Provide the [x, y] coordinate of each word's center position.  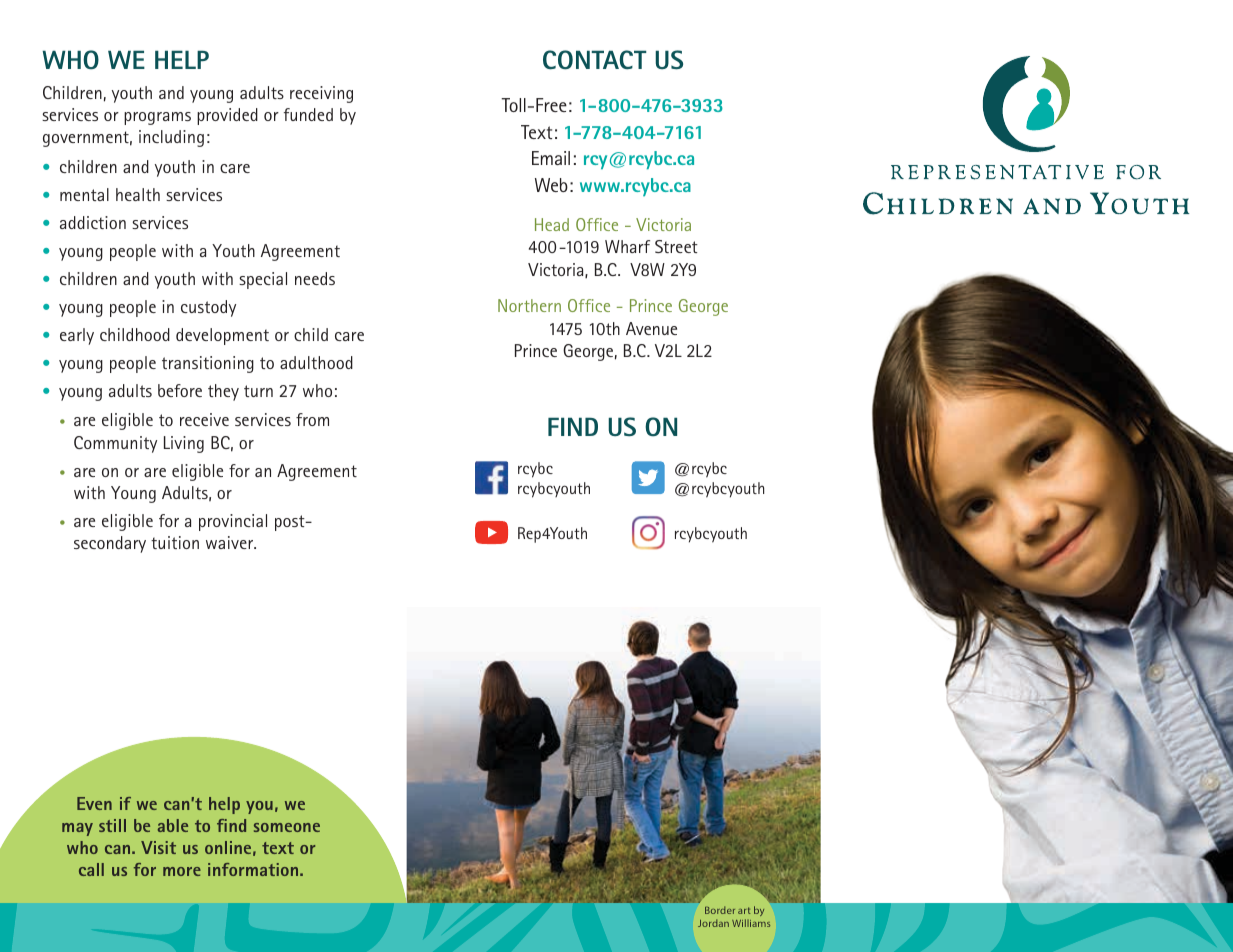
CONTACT [595, 60]
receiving [321, 94]
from [312, 419]
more [182, 871]
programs [157, 118]
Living [184, 444]
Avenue [651, 328]
